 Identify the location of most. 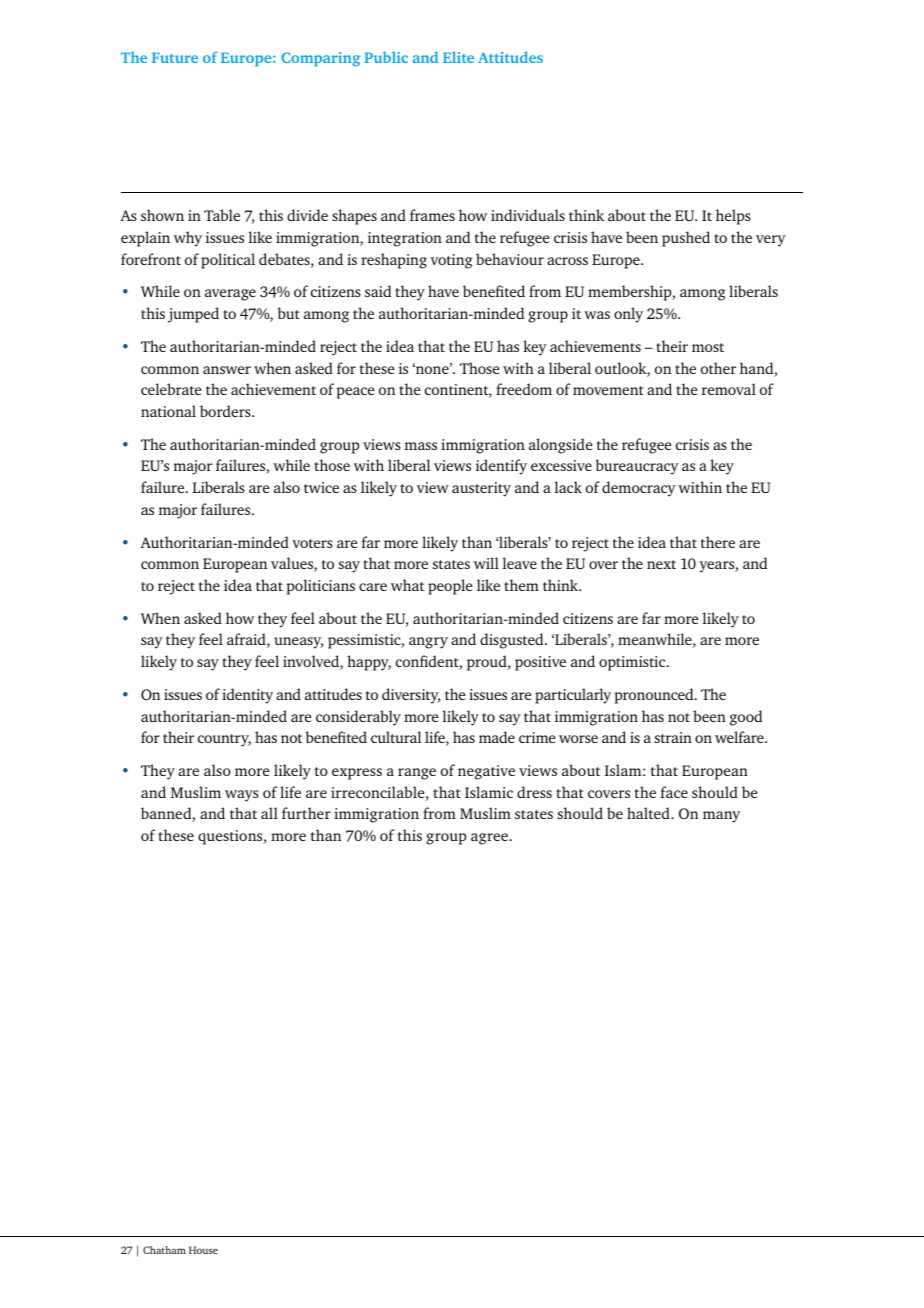
(708, 347).
